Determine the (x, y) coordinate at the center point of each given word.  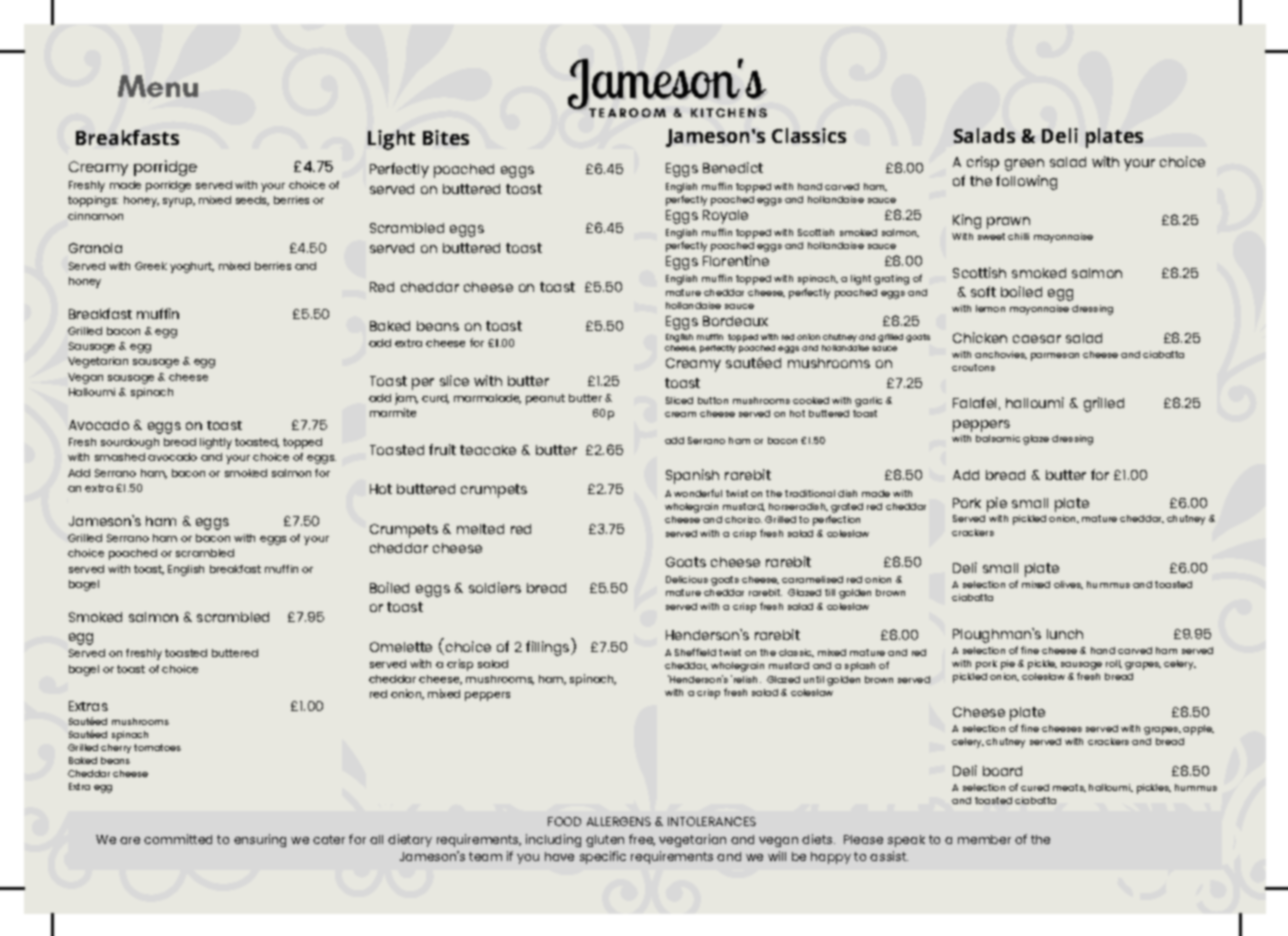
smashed (120, 457)
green (1024, 165)
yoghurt (192, 267)
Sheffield (695, 652)
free (642, 840)
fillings (549, 647)
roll (1114, 664)
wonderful (698, 493)
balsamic (998, 438)
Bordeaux (735, 321)
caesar (1037, 339)
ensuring (260, 840)
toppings (93, 201)
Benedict (733, 167)
